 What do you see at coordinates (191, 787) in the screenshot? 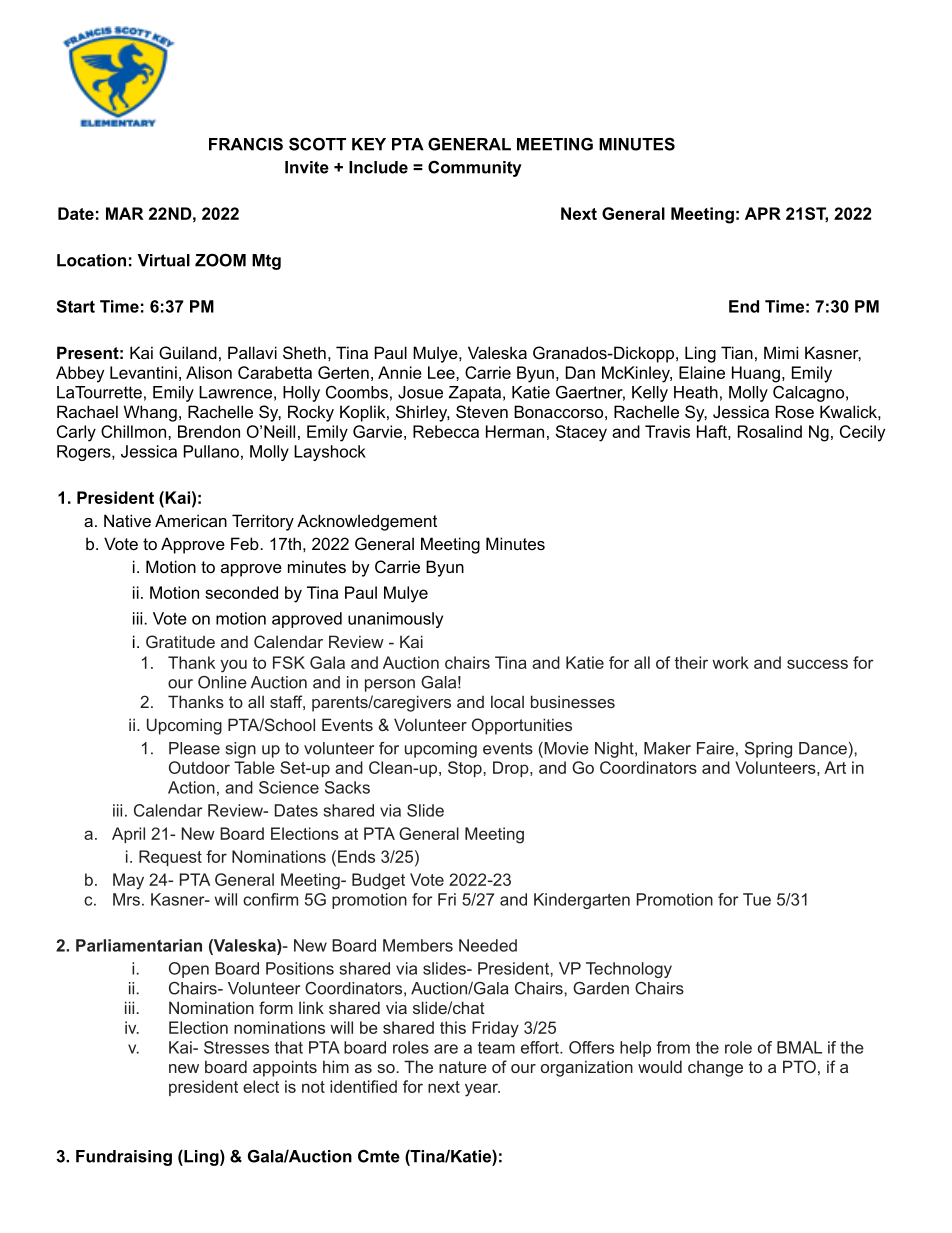
I see `Action` at bounding box center [191, 787].
